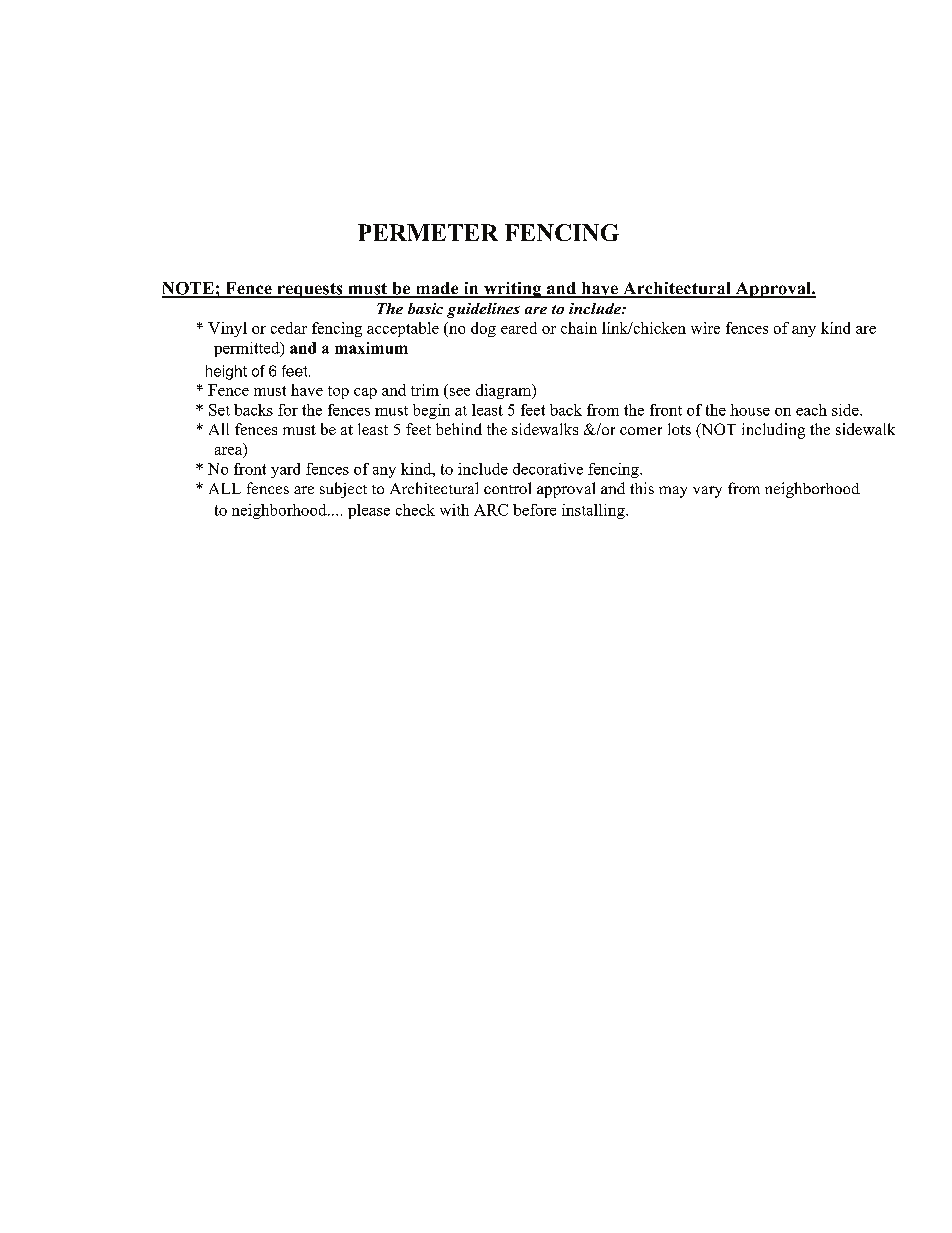  Describe the element at coordinates (750, 410) in the screenshot. I see `house` at that location.
